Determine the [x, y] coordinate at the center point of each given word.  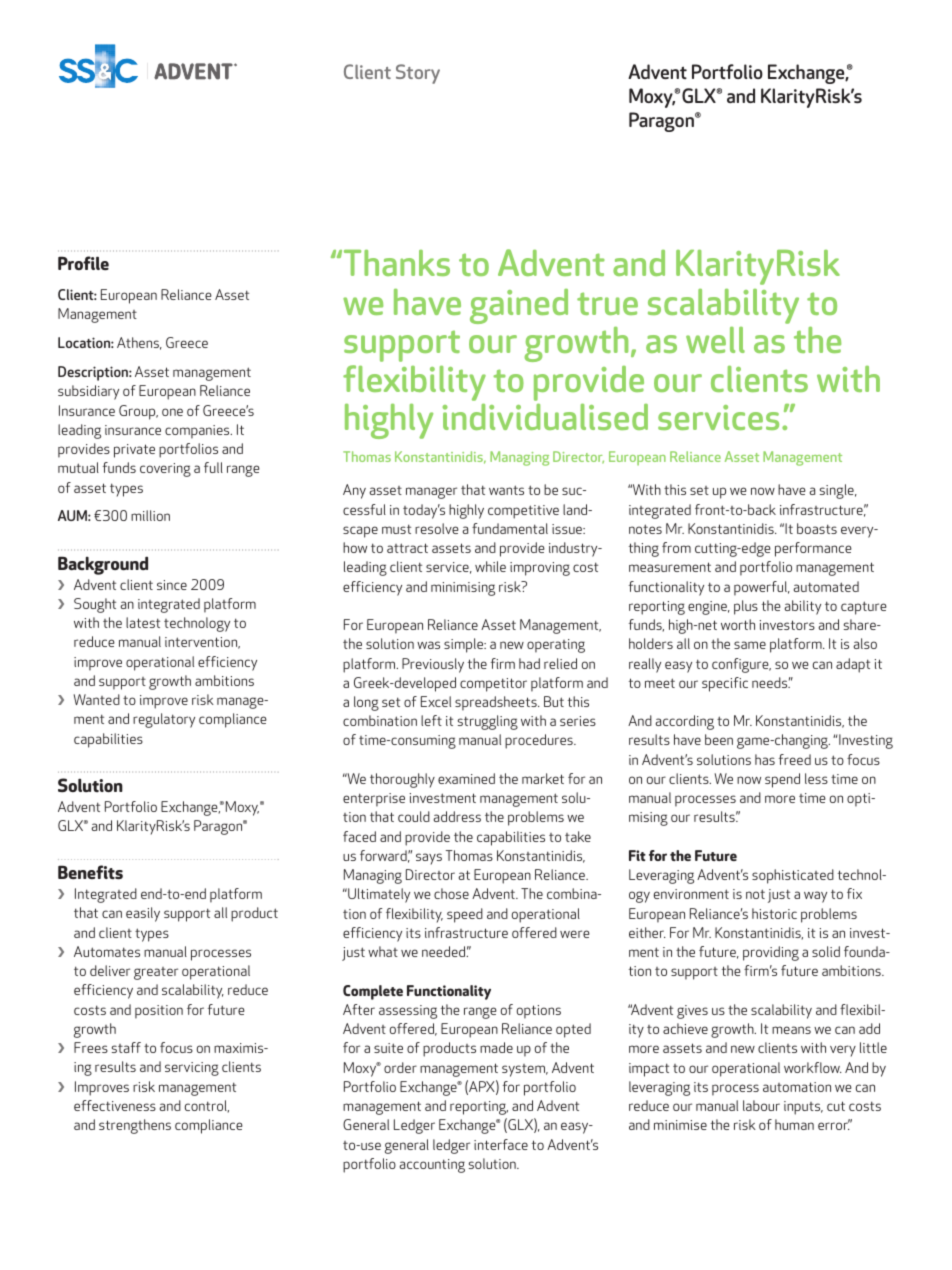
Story [418, 74]
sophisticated [793, 876]
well [715, 340]
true [607, 303]
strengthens [135, 1126]
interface [501, 1144]
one [172, 412]
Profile [83, 263]
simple [465, 645]
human [794, 1124]
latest [143, 622]
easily [143, 914]
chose [451, 893]
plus [746, 607]
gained [519, 306]
